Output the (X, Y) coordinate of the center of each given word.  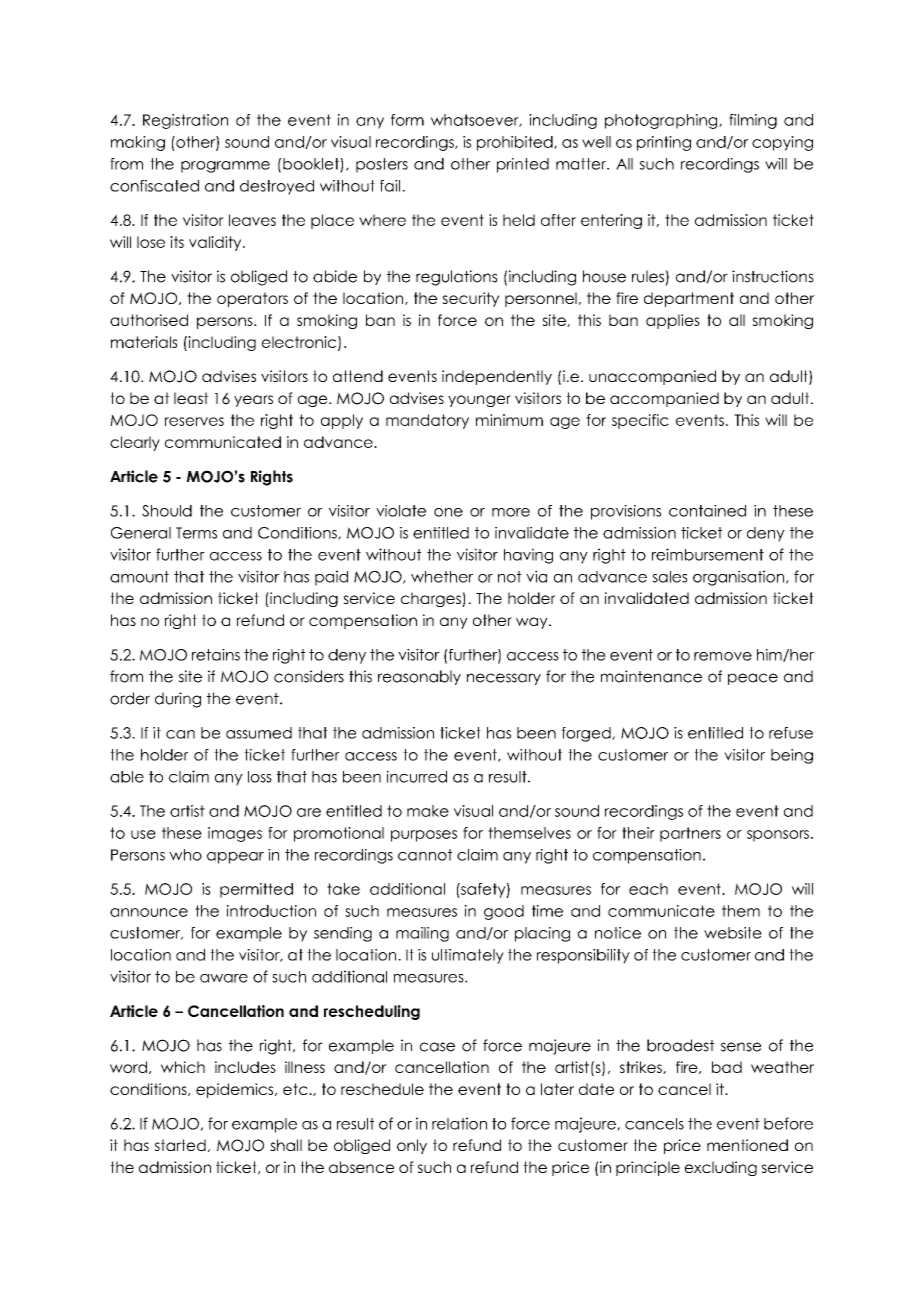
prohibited (516, 143)
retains (216, 655)
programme (225, 167)
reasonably (419, 677)
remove (723, 656)
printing (664, 143)
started (180, 1145)
